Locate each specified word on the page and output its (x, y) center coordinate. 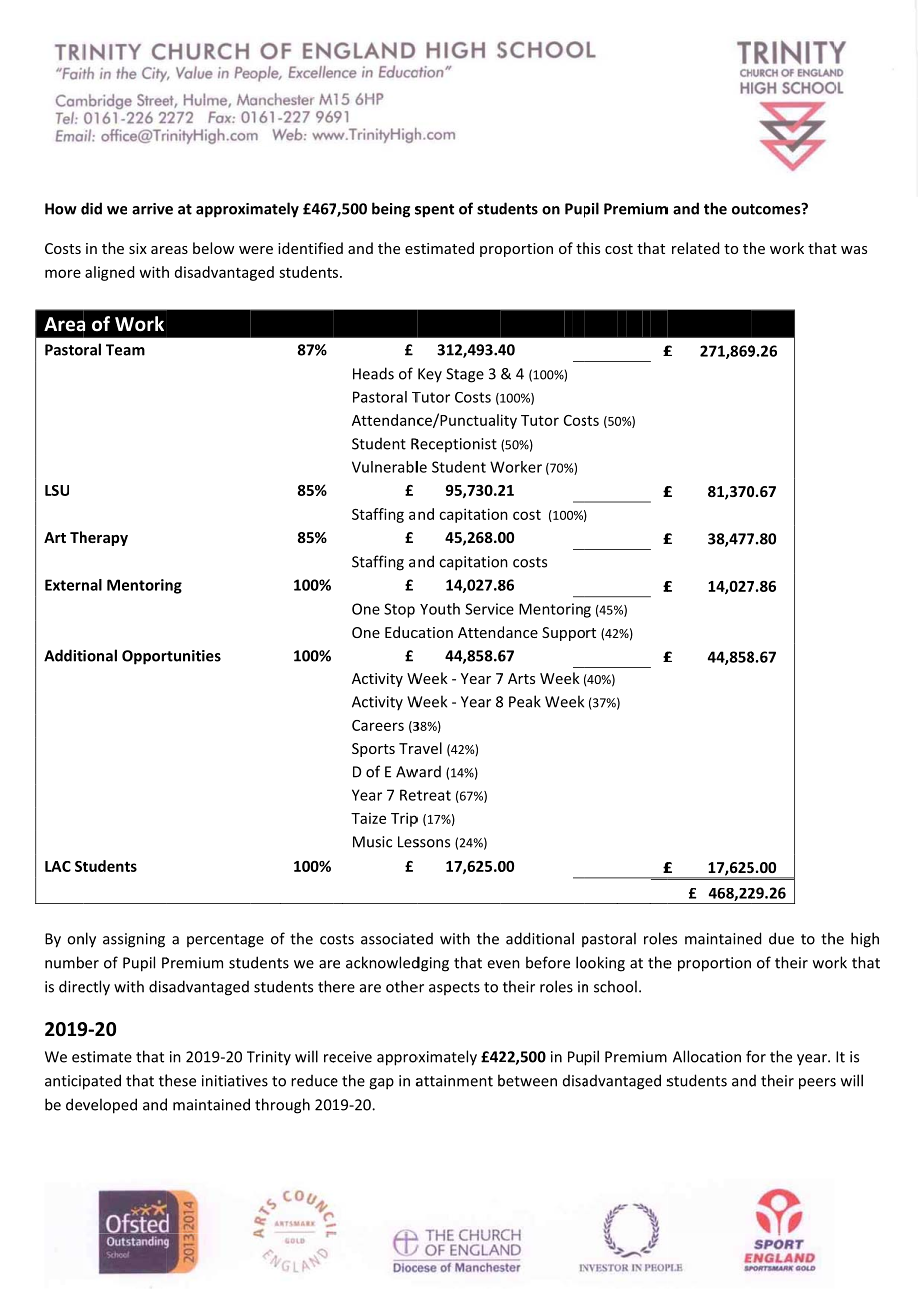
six (138, 248)
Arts (521, 678)
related (695, 248)
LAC (58, 866)
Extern (68, 585)
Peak (525, 701)
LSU (57, 490)
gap (381, 1084)
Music (372, 842)
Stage (465, 375)
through (282, 1106)
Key (430, 375)
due (781, 938)
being (391, 210)
